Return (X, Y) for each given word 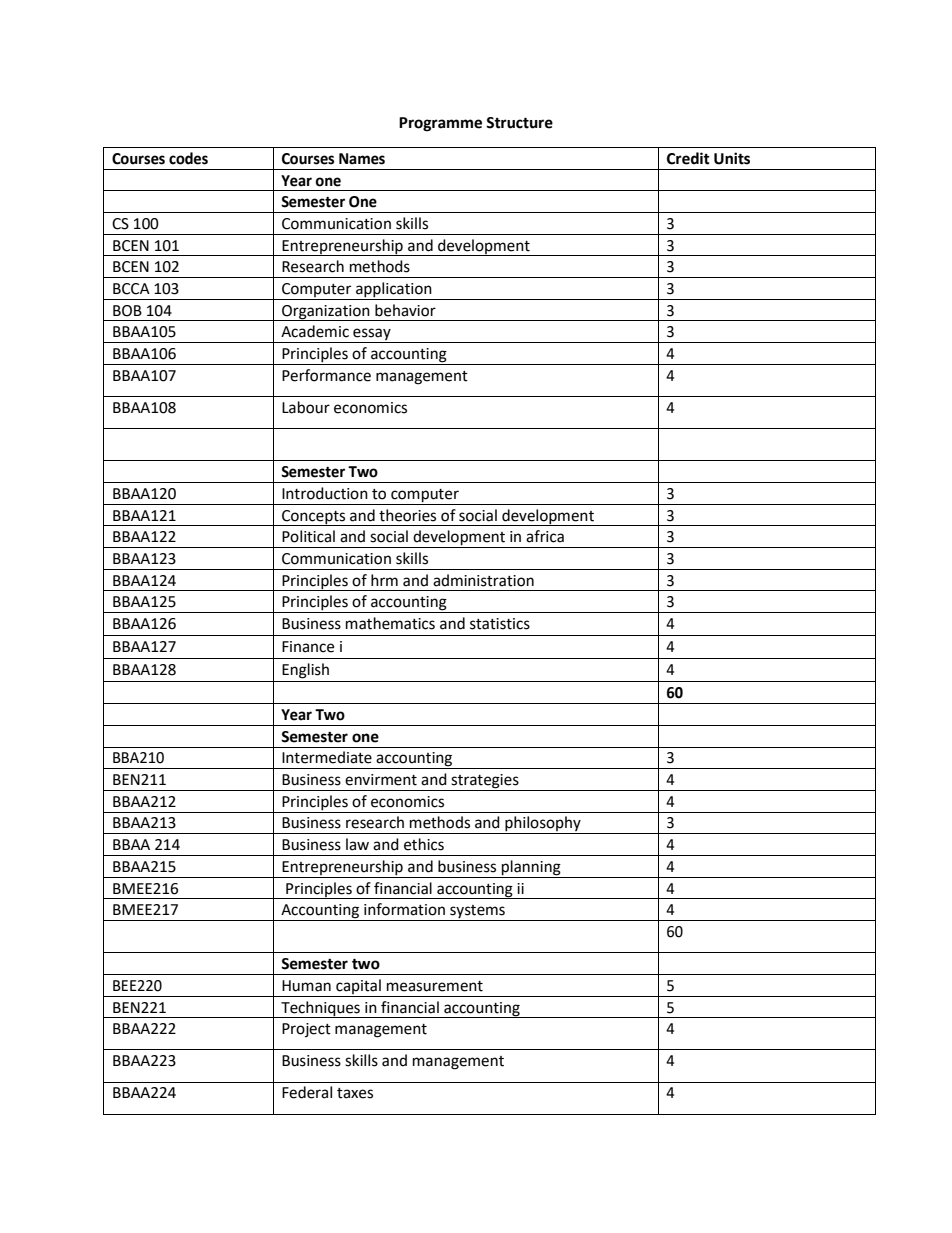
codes (188, 158)
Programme (440, 124)
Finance (308, 647)
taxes (355, 1093)
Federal (307, 1092)
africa (545, 536)
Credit (688, 158)
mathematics (390, 623)
